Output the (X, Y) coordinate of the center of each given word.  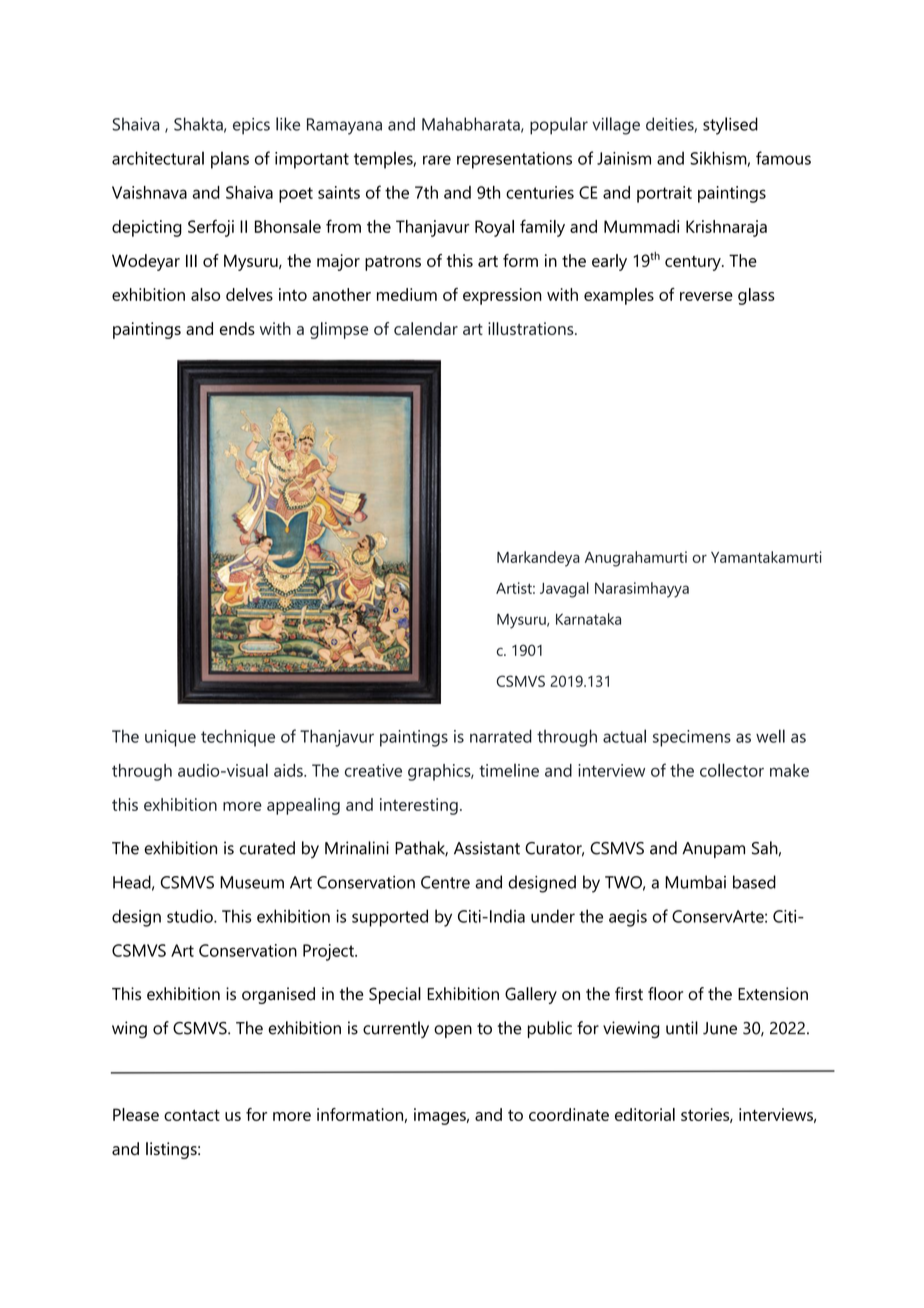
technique (238, 738)
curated (267, 848)
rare (437, 160)
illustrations (532, 328)
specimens (692, 738)
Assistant (487, 848)
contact (192, 1115)
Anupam (713, 850)
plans (230, 160)
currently (396, 1029)
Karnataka (588, 619)
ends (237, 328)
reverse (706, 296)
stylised (730, 126)
